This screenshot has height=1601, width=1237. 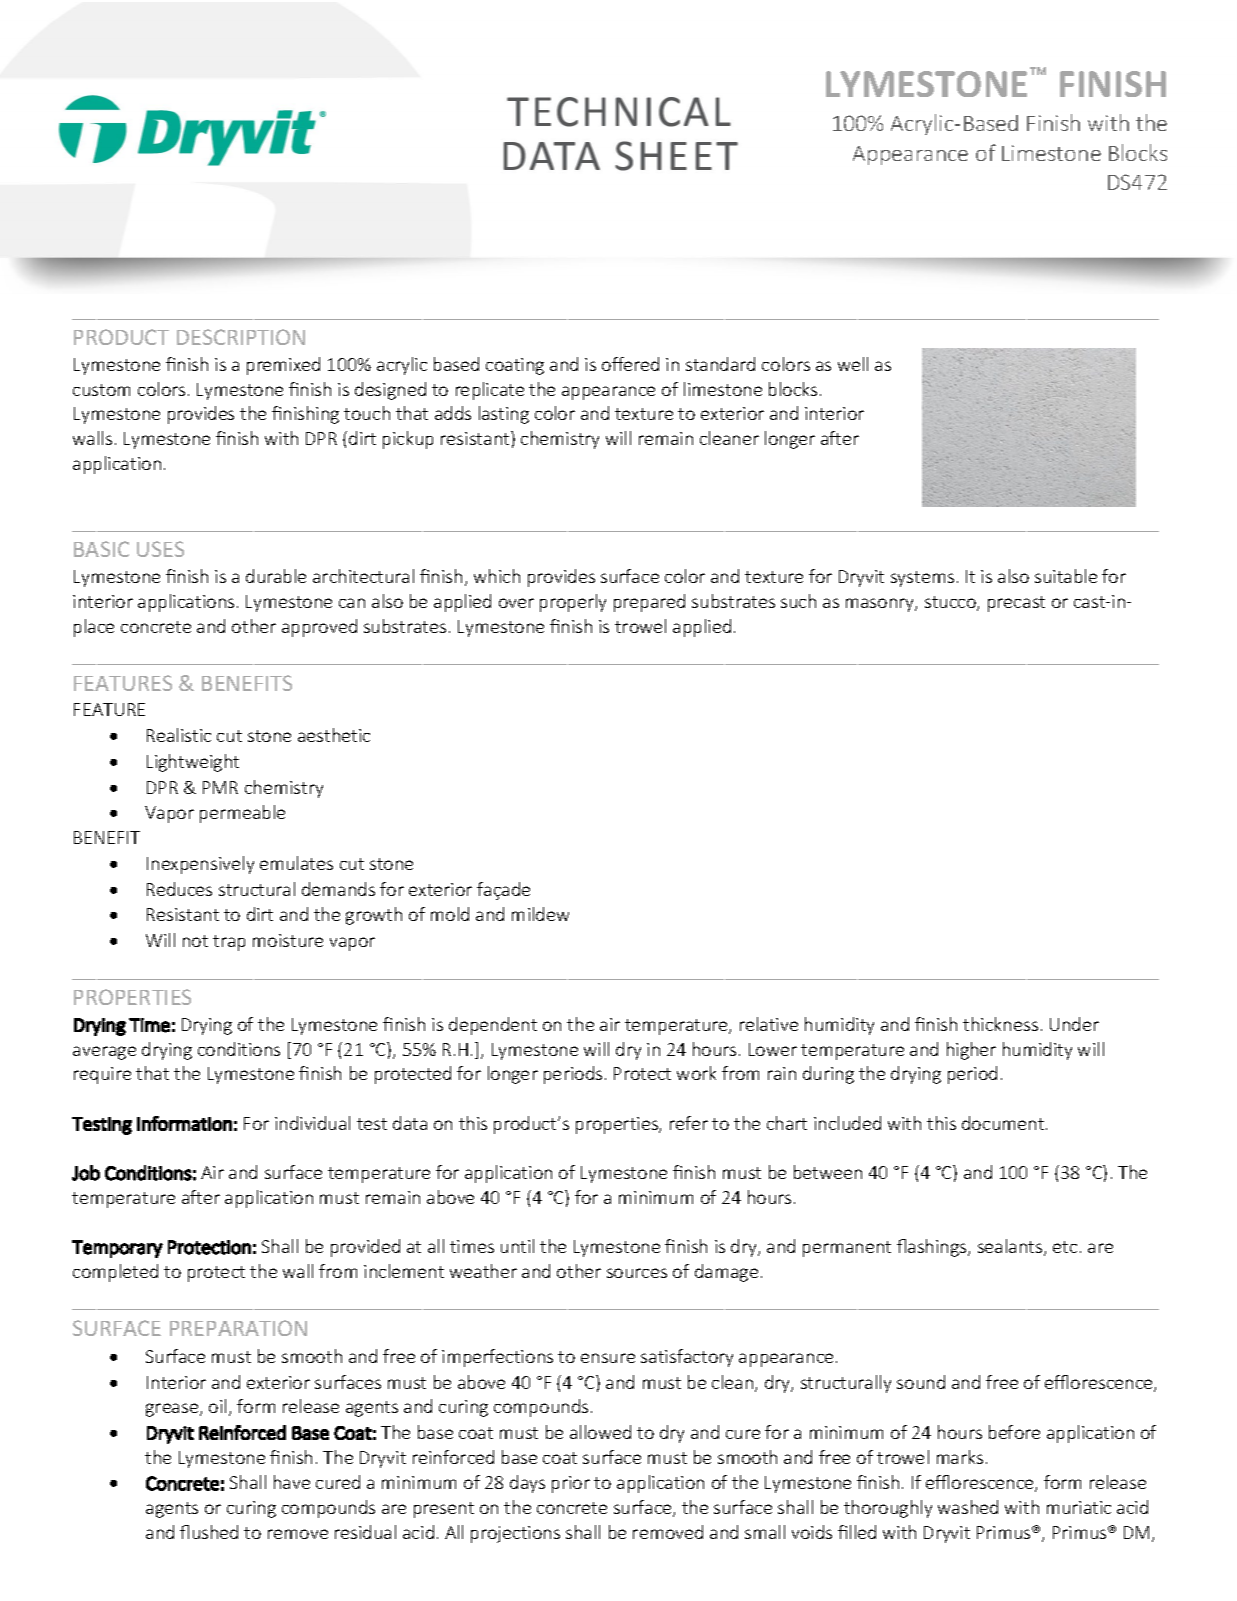 I want to click on DESCRIPTION, so click(x=241, y=337).
